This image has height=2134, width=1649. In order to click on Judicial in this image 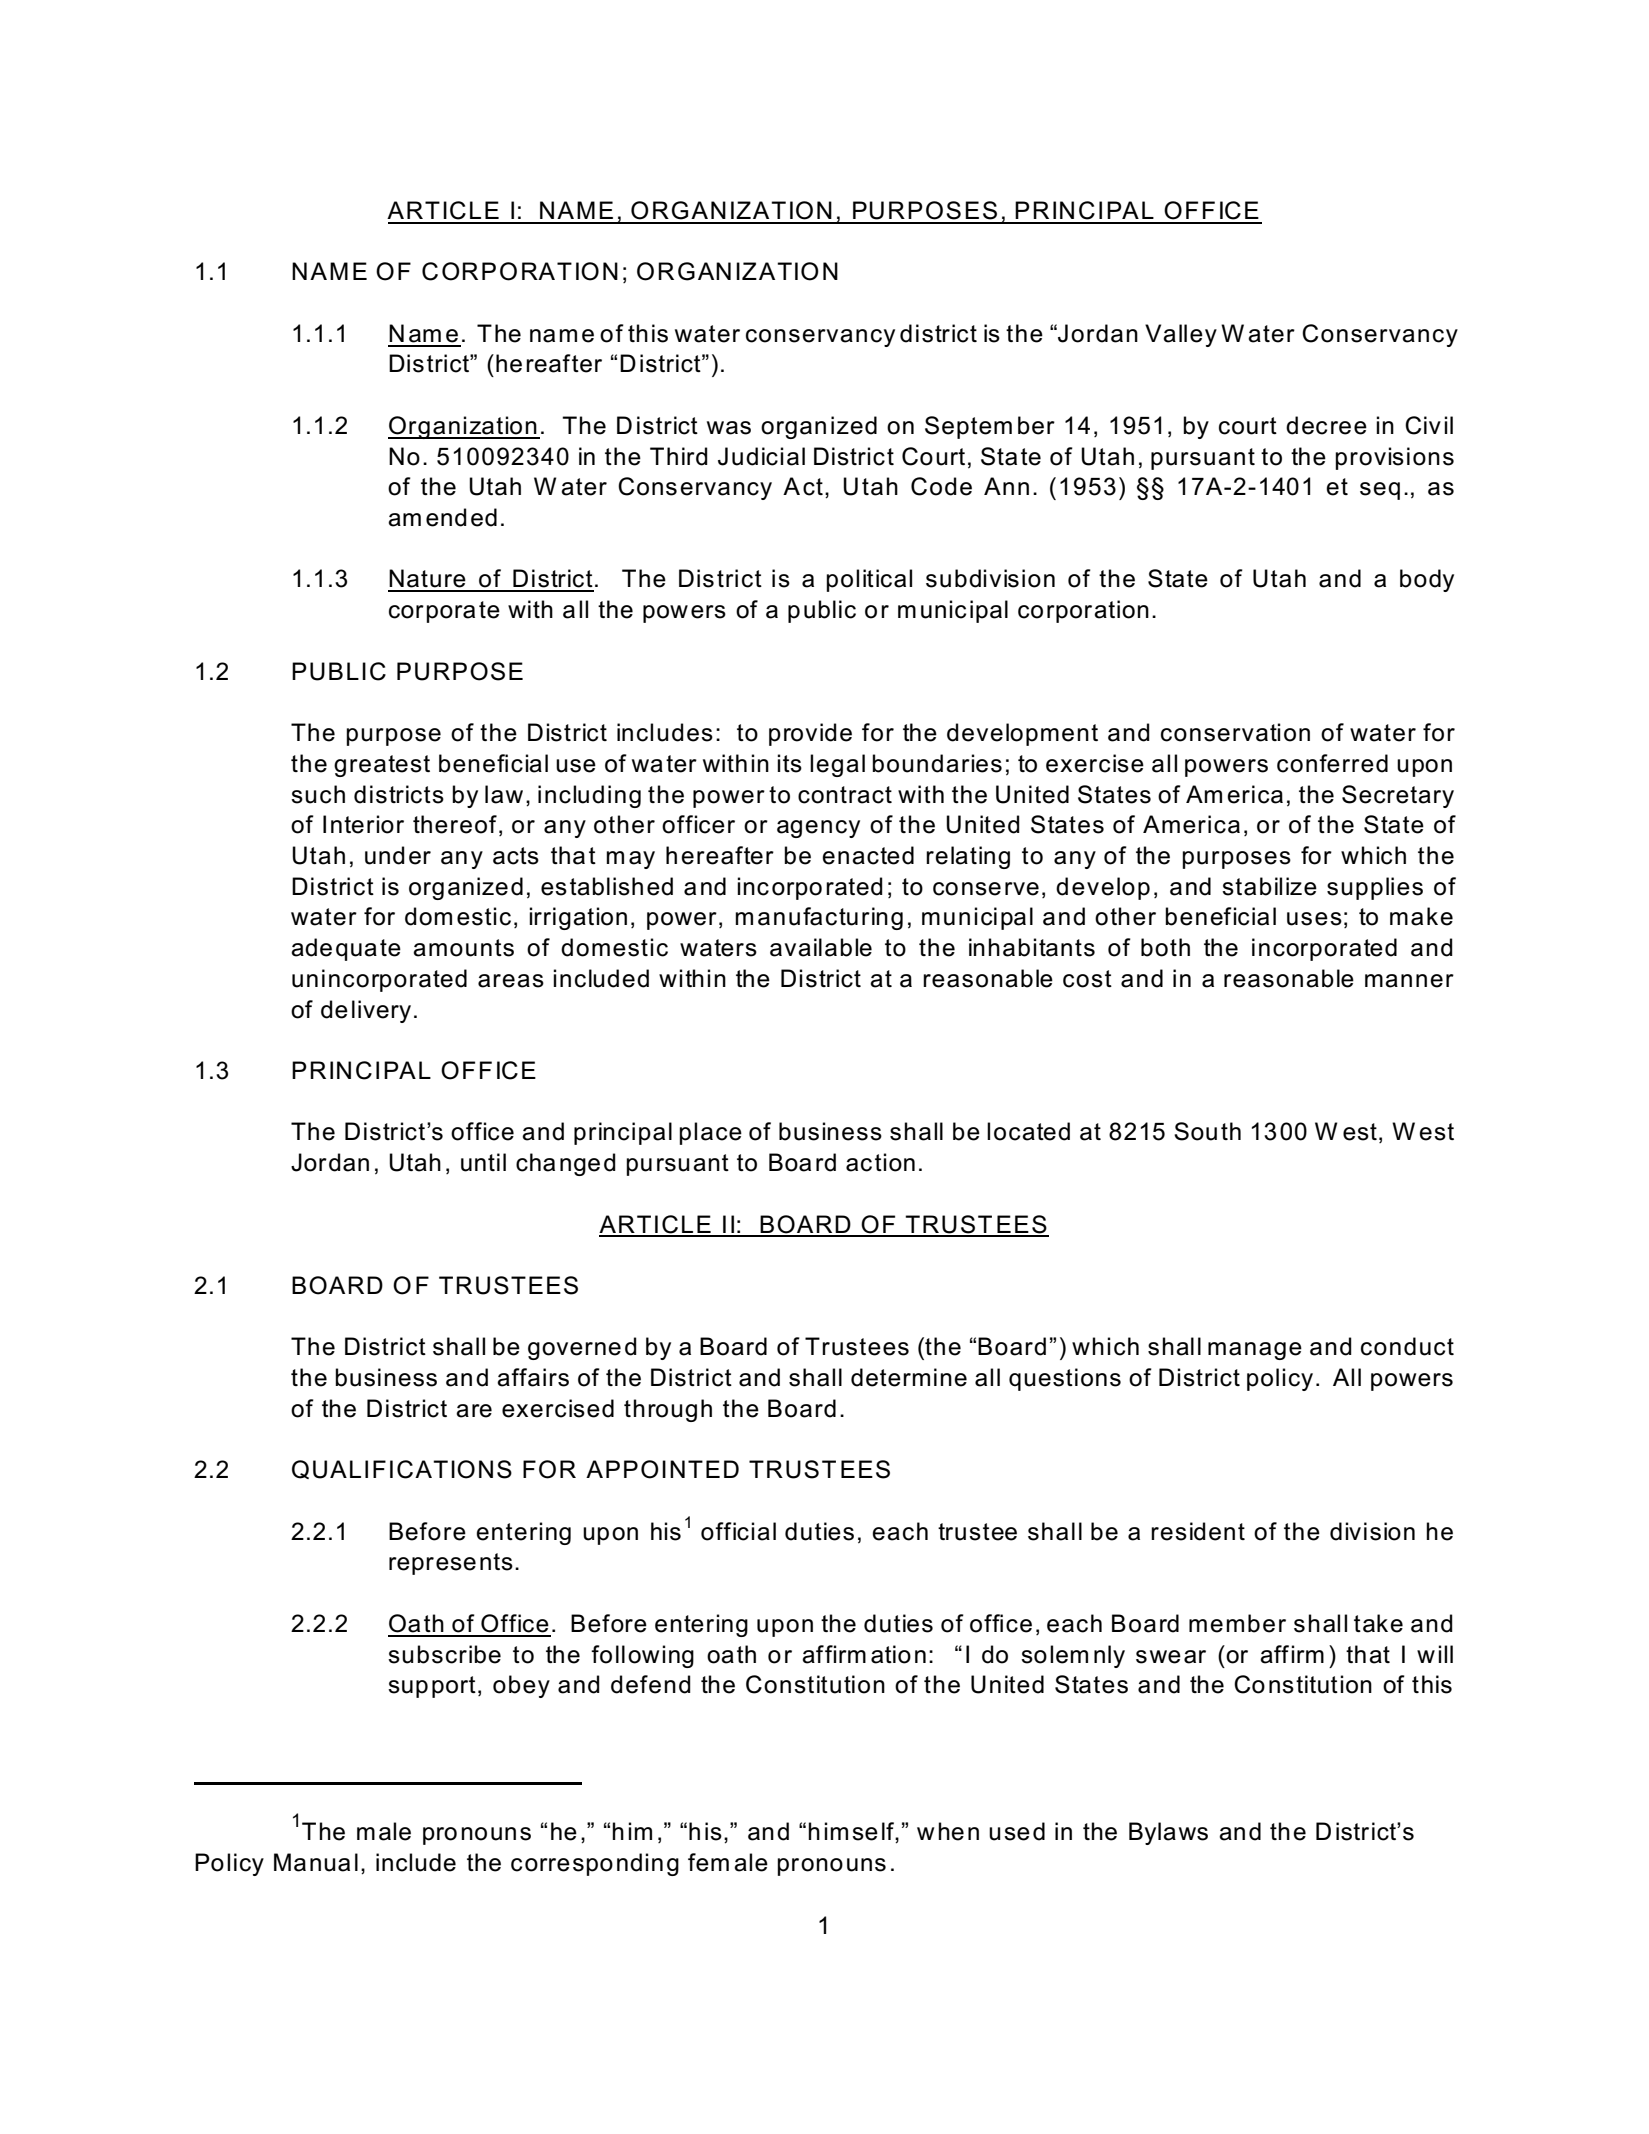, I will do `click(761, 456)`.
